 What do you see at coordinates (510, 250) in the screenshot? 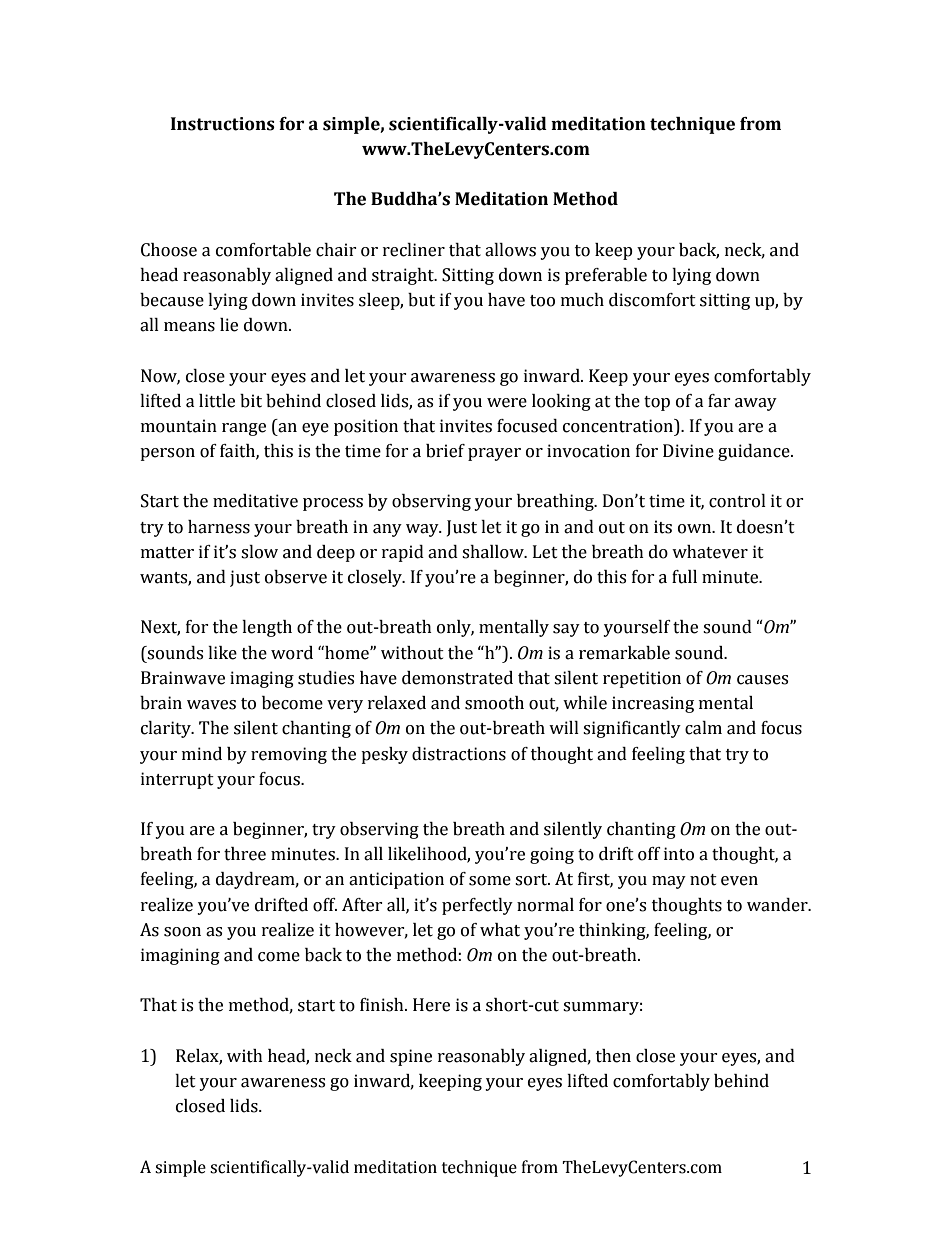
I see `allows` at bounding box center [510, 250].
